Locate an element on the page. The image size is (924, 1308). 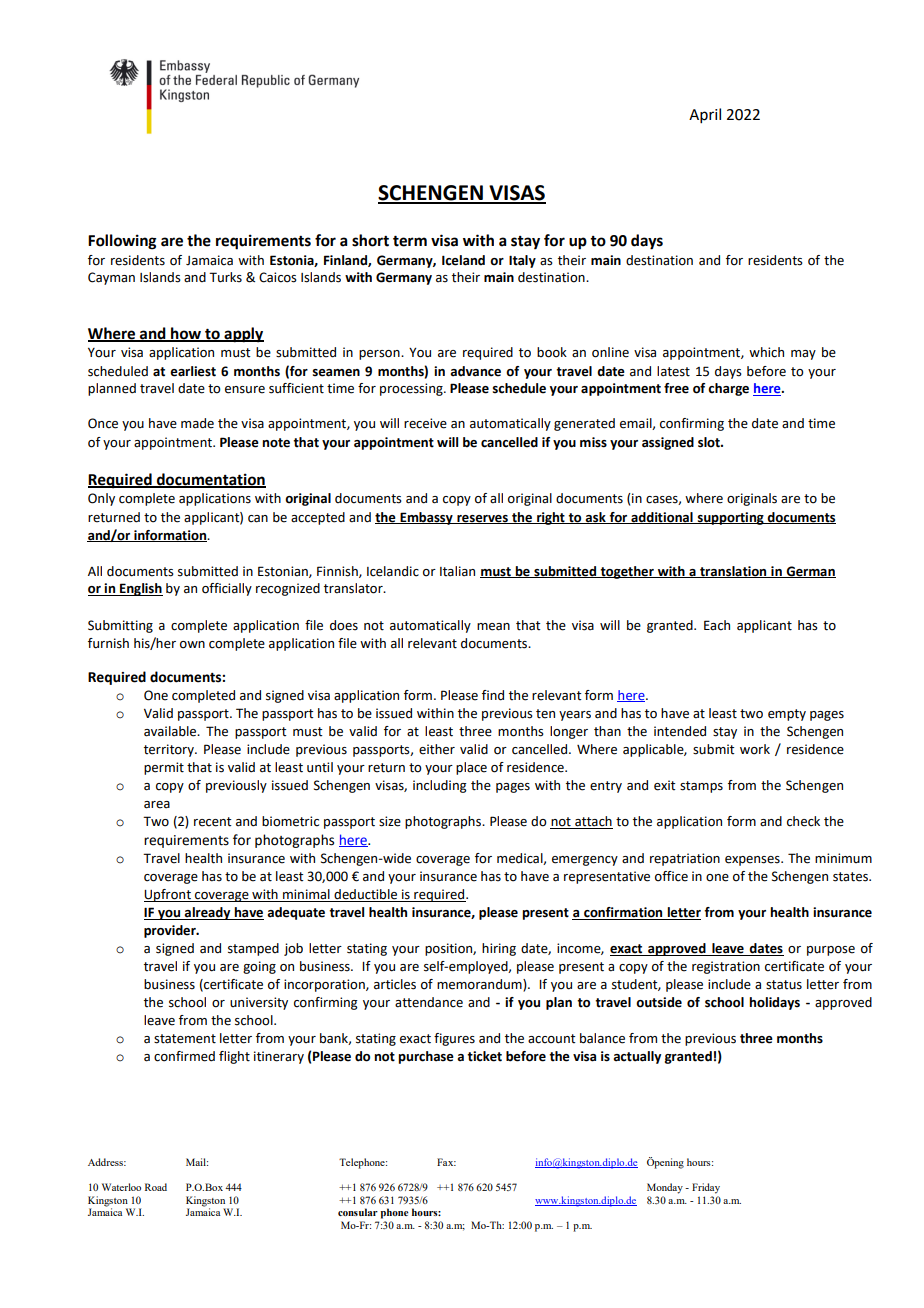
Each is located at coordinates (717, 625).
